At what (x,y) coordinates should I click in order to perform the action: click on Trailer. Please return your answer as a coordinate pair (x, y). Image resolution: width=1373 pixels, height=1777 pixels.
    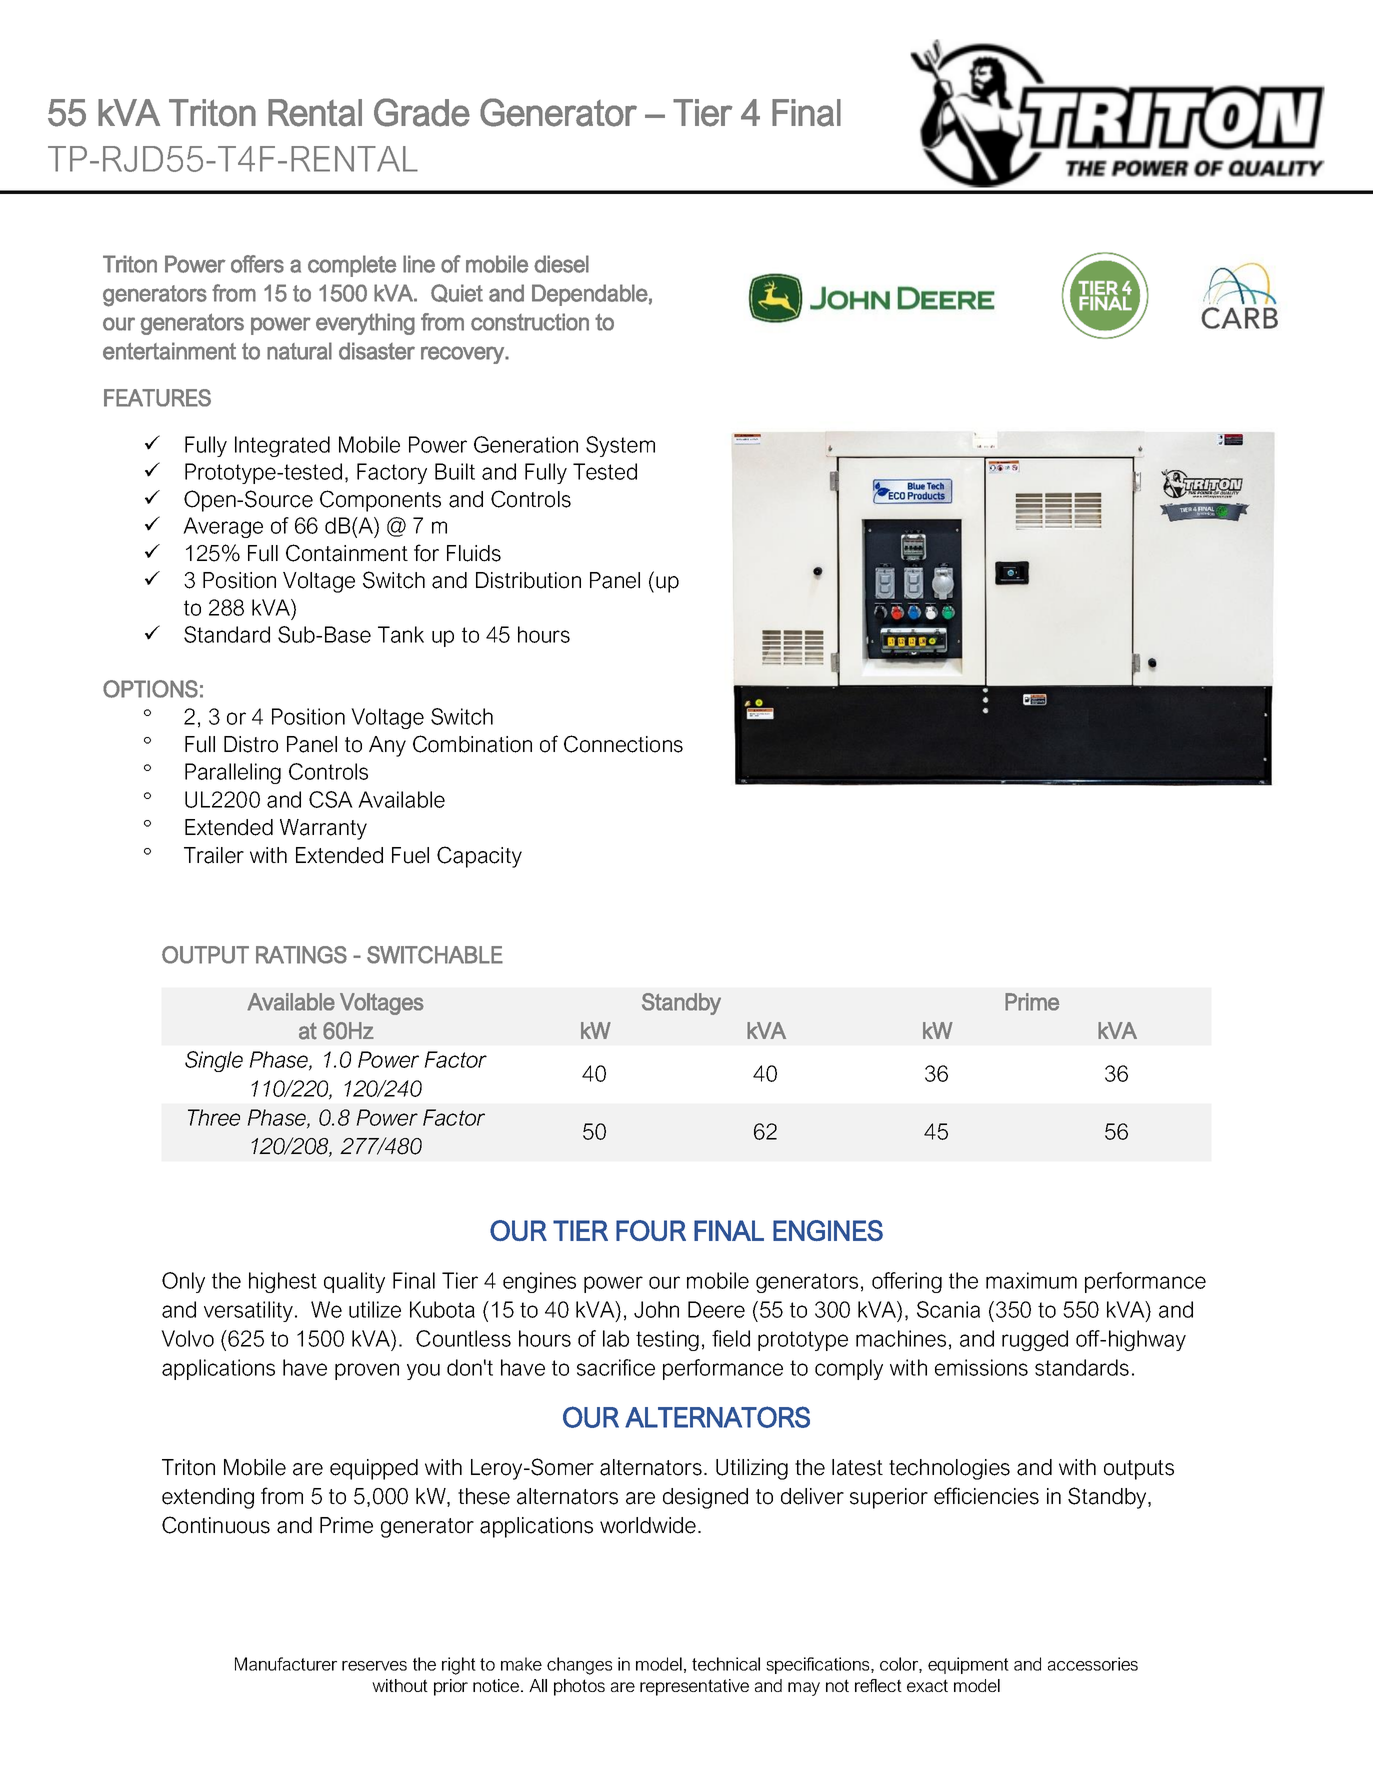
    Looking at the image, I should click on (214, 855).
